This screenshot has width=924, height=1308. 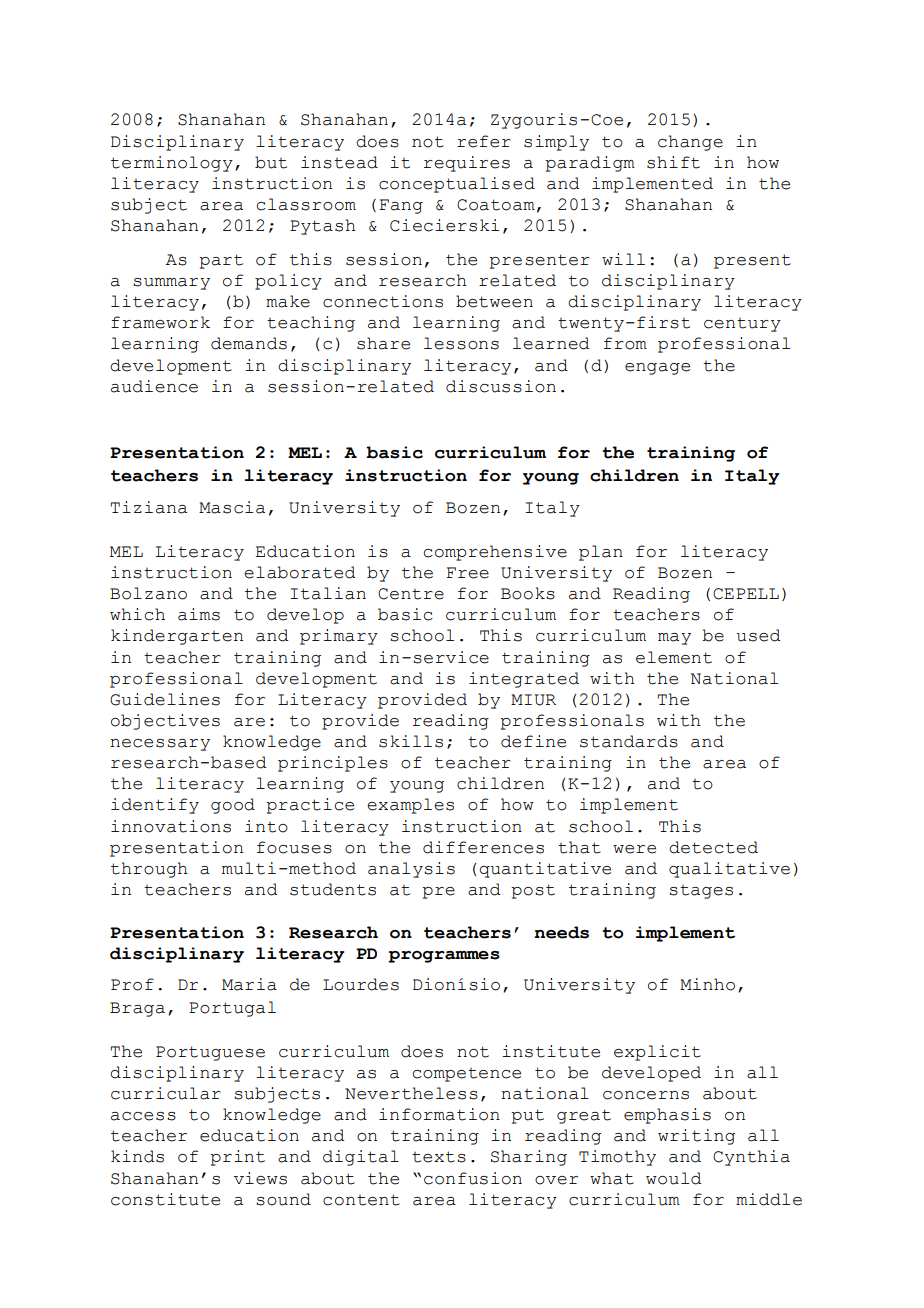 I want to click on conceptualised, so click(x=457, y=185).
